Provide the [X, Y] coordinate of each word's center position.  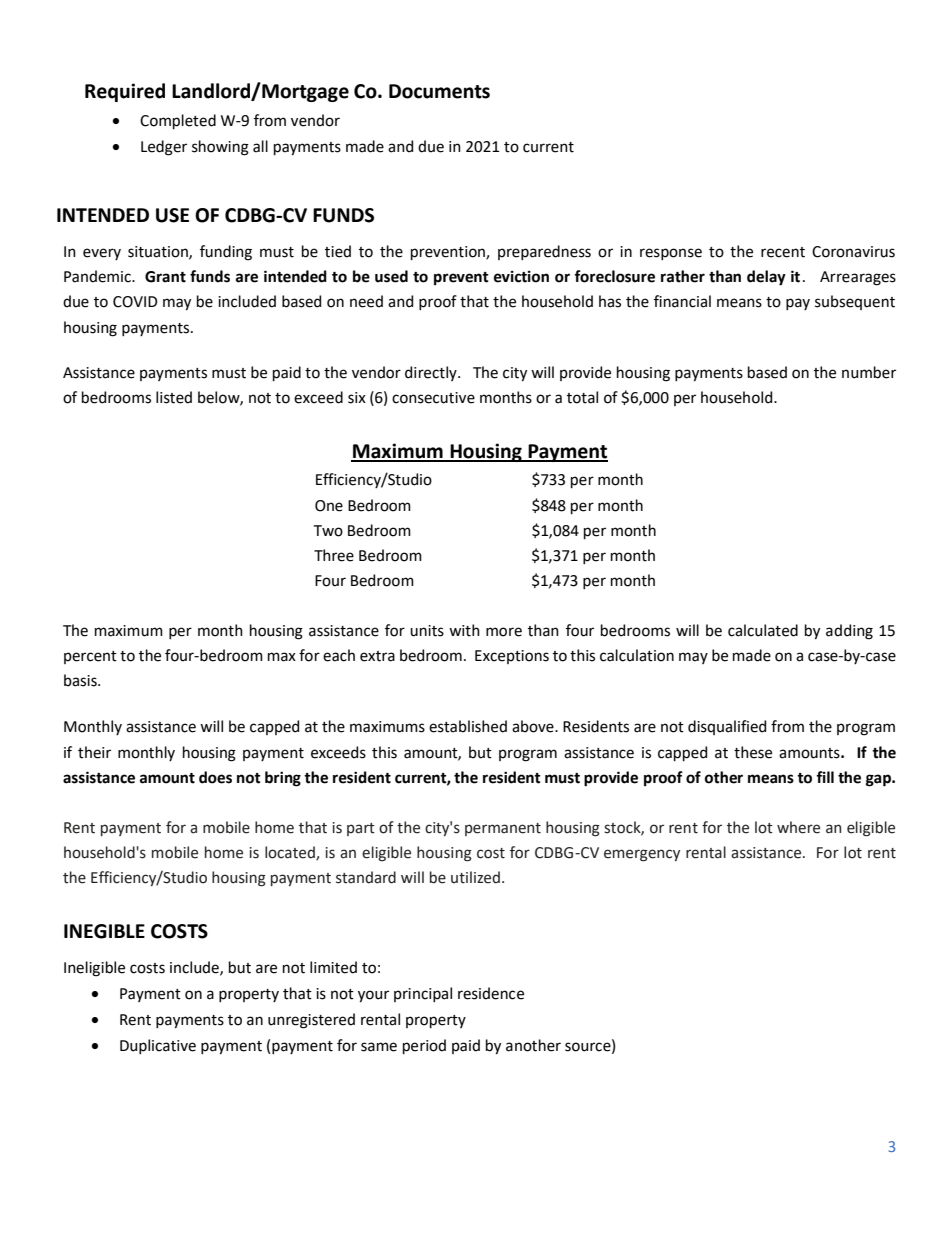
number [869, 372]
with [464, 630]
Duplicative [158, 1046]
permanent [503, 829]
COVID [135, 302]
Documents [439, 91]
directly [432, 373]
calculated [763, 630]
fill [825, 777]
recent [783, 252]
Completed [178, 121]
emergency [642, 855]
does [215, 777]
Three [334, 555]
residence [491, 993]
